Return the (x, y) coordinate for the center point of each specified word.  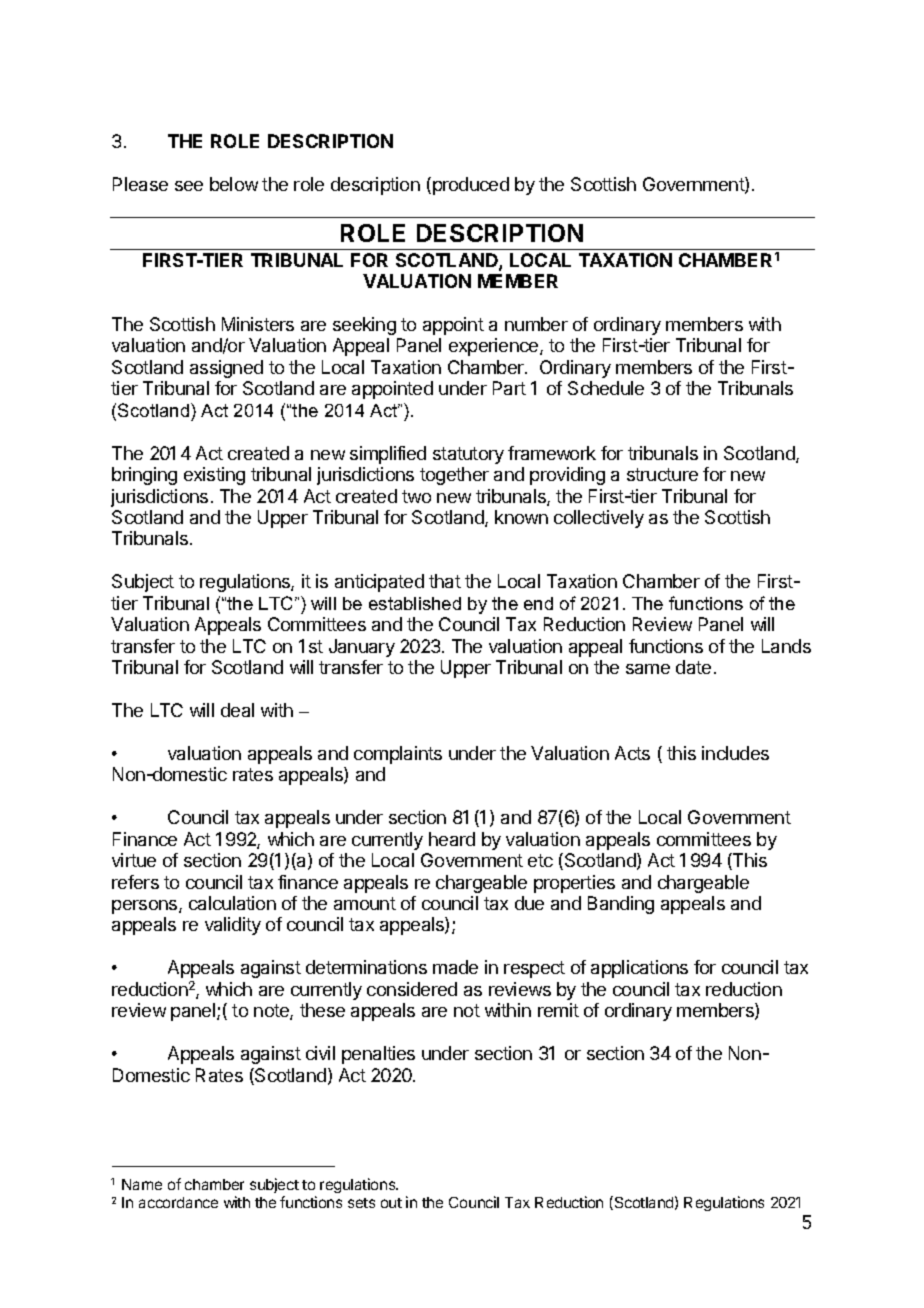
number (536, 324)
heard (452, 839)
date (693, 667)
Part (509, 388)
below (234, 184)
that (445, 581)
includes (735, 753)
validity (233, 926)
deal (237, 710)
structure (662, 474)
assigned (226, 369)
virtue (134, 860)
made (455, 967)
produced (471, 186)
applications (639, 969)
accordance (178, 1202)
